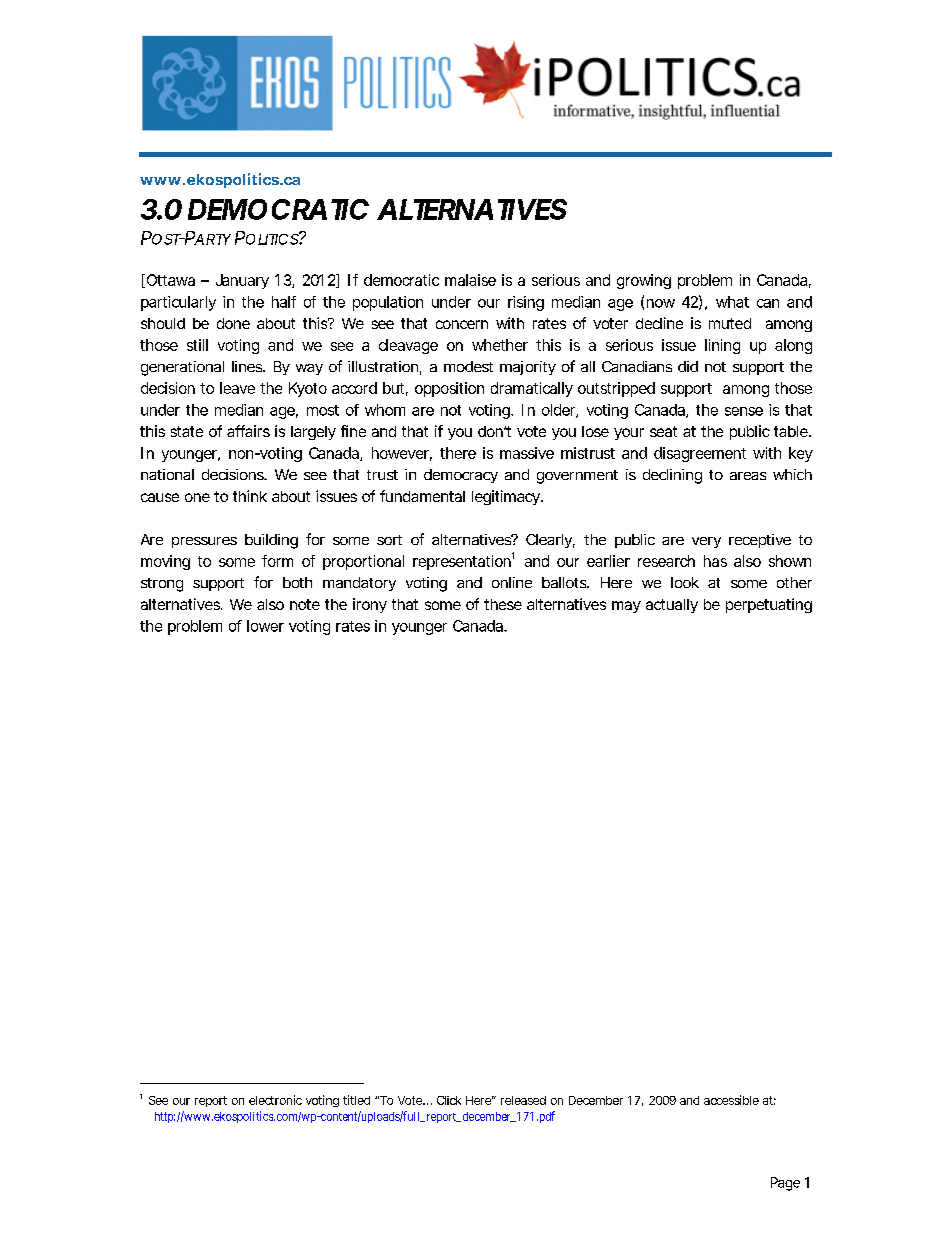 This image has width=952, height=1233. Describe the element at coordinates (275, 1100) in the image. I see `electronic` at that location.
